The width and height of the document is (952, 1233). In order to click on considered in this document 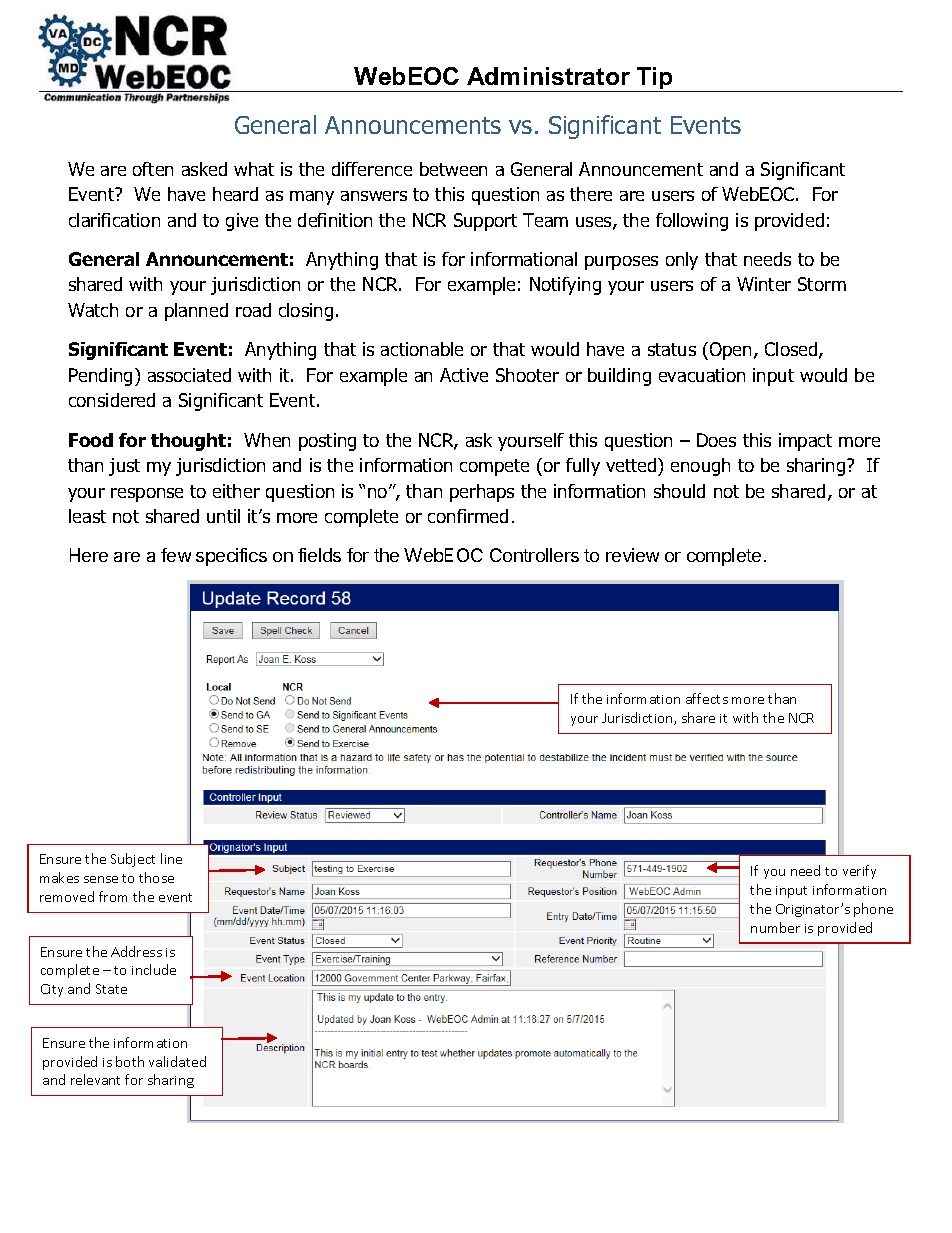, I will do `click(112, 400)`.
